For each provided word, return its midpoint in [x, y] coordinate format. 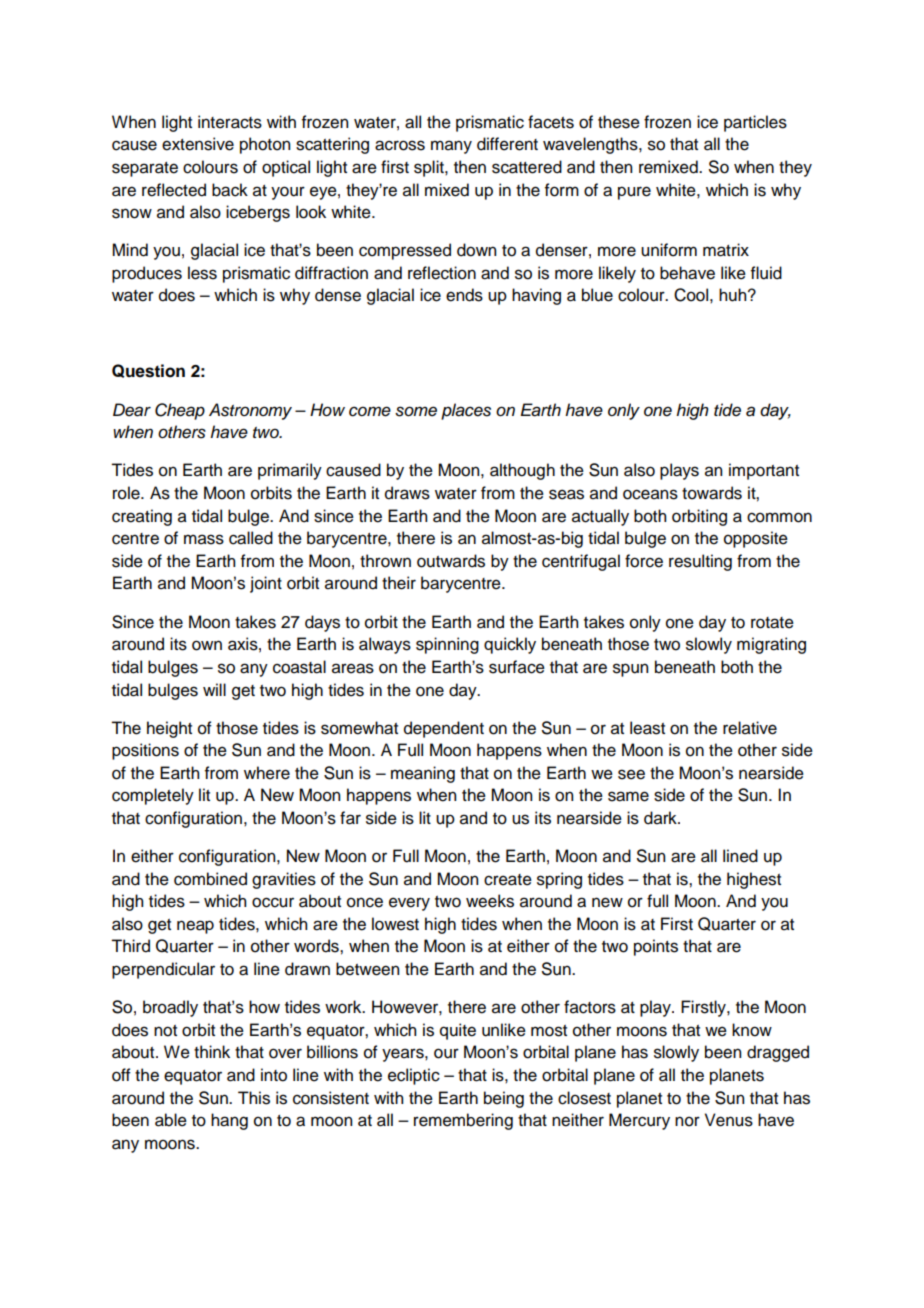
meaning [423, 774]
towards [712, 493]
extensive [198, 144]
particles [755, 123]
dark [661, 818]
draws [407, 493]
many [451, 147]
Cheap [180, 411]
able [171, 1120]
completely [153, 796]
